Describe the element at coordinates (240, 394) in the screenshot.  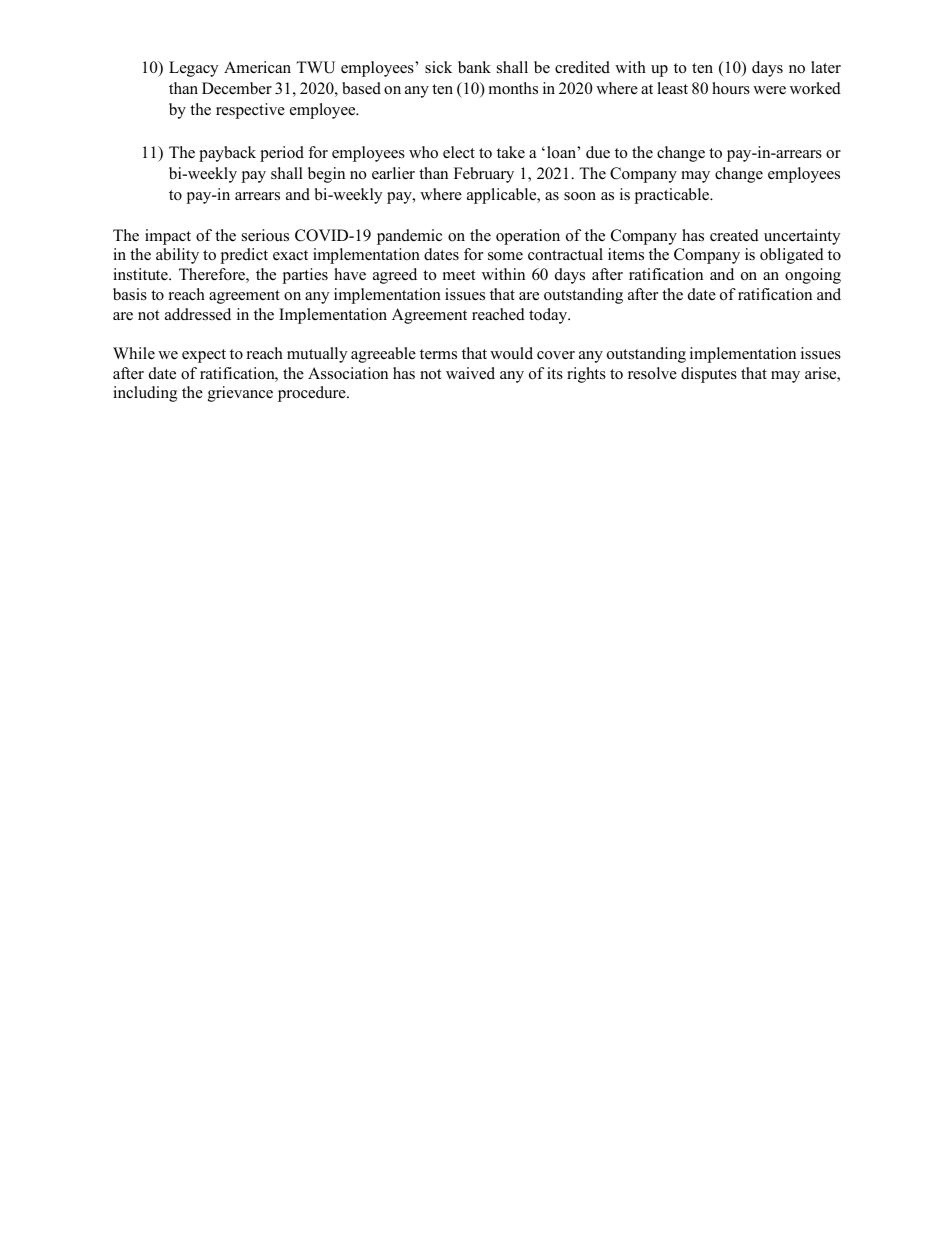
I see `grievance` at that location.
